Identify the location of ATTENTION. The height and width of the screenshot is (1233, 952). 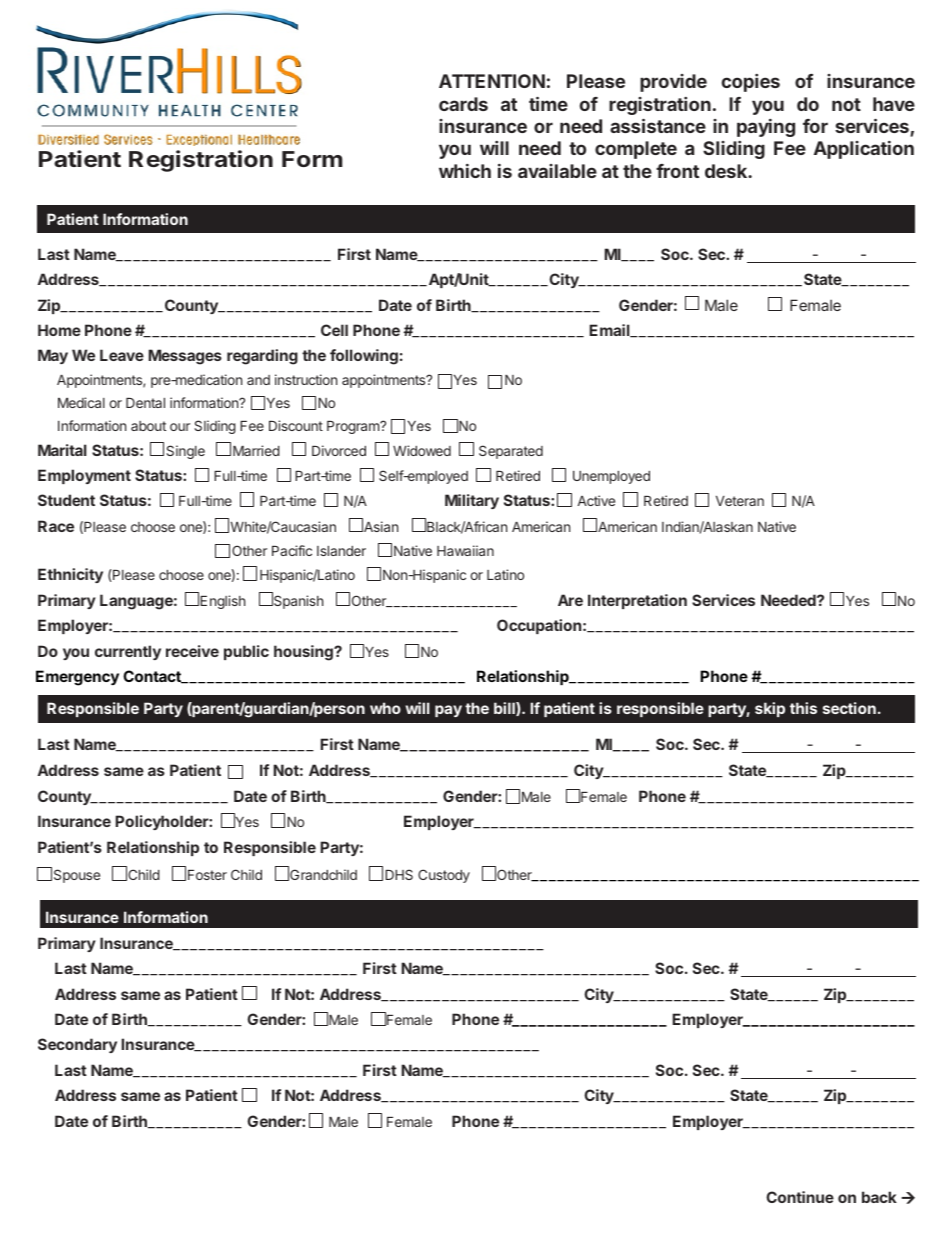
(492, 81).
